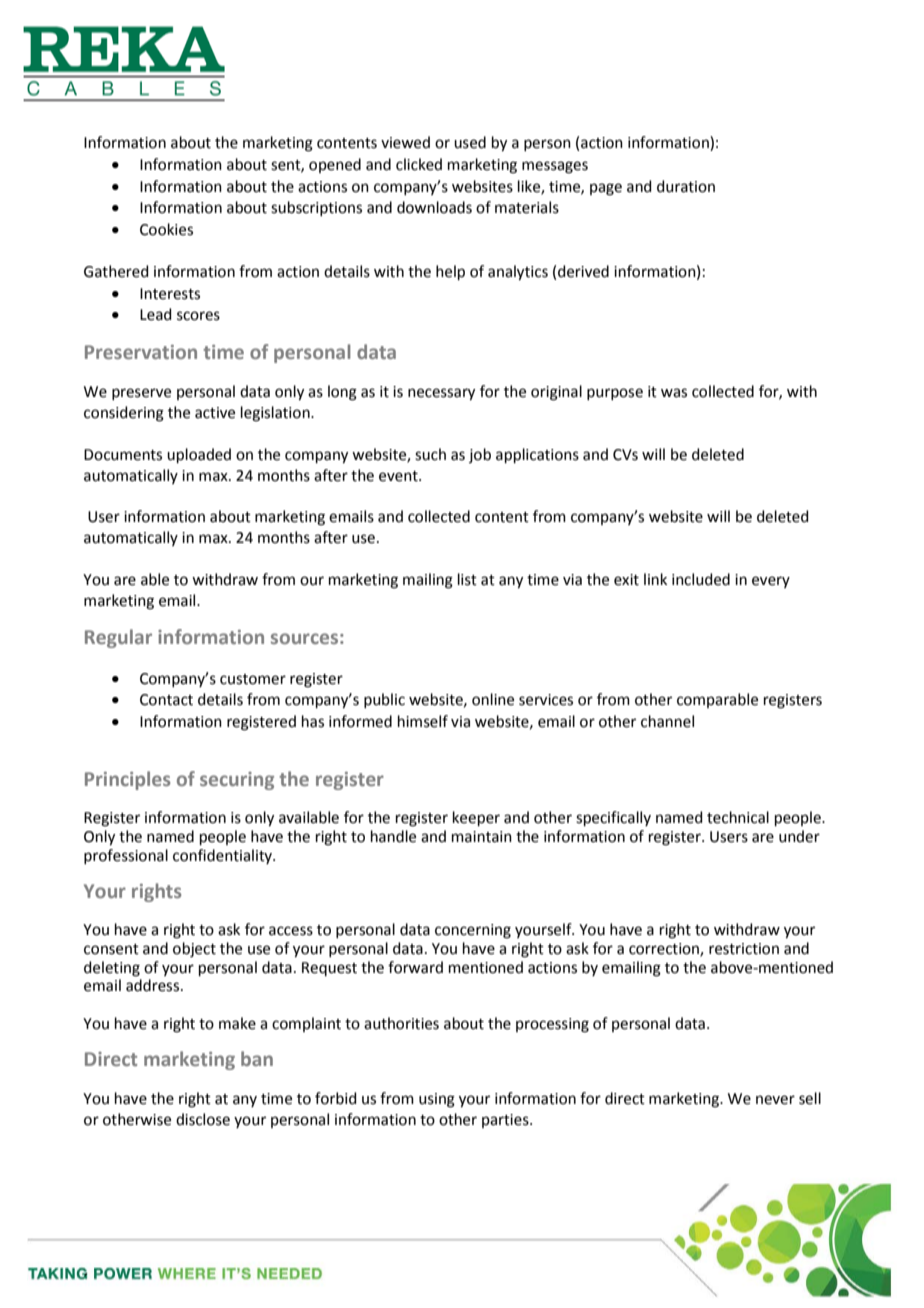 The height and width of the screenshot is (1308, 924). What do you see at coordinates (437, 1100) in the screenshot?
I see `using` at bounding box center [437, 1100].
